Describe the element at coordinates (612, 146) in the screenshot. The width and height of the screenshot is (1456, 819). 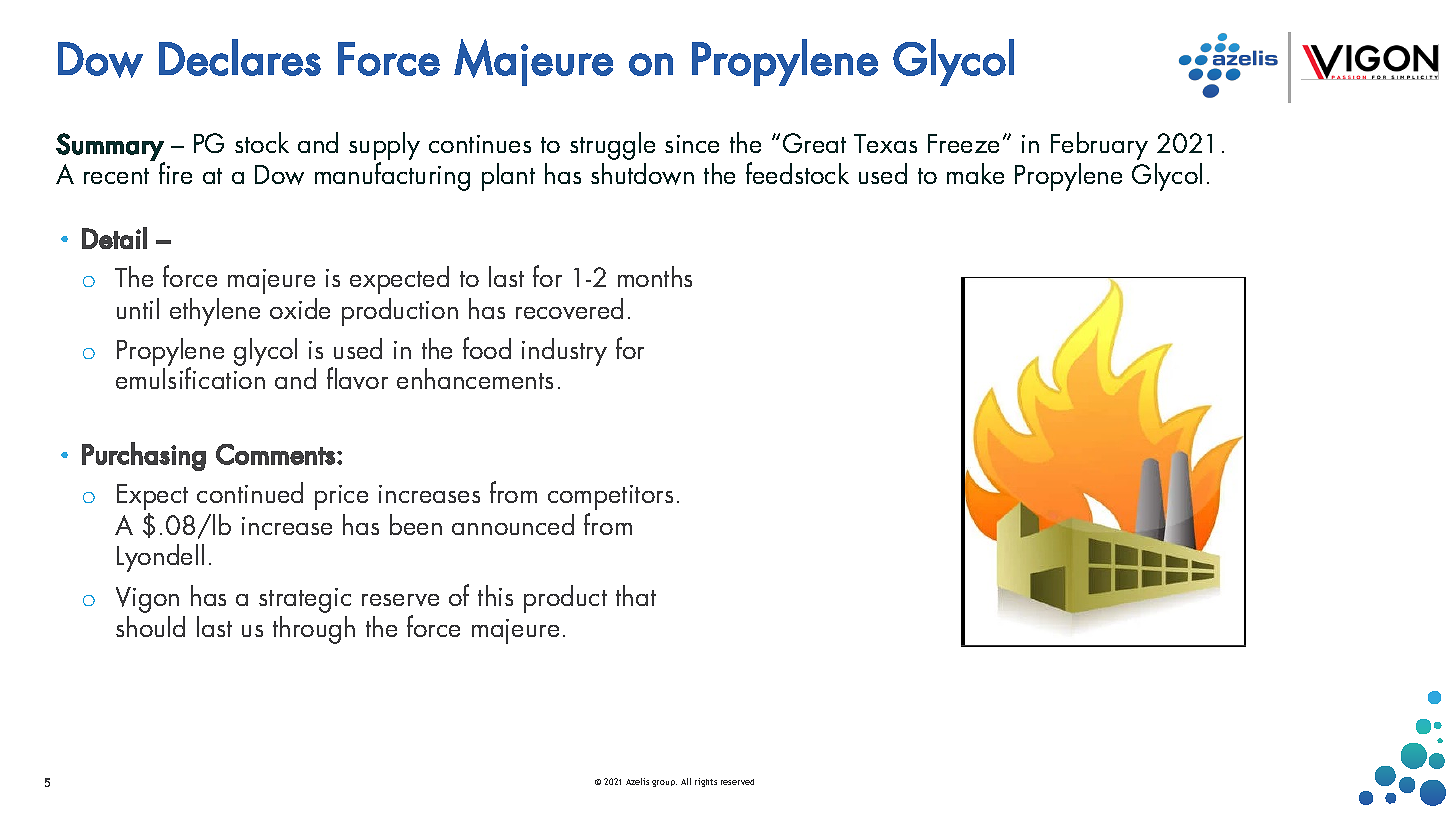
I see `struggle` at that location.
